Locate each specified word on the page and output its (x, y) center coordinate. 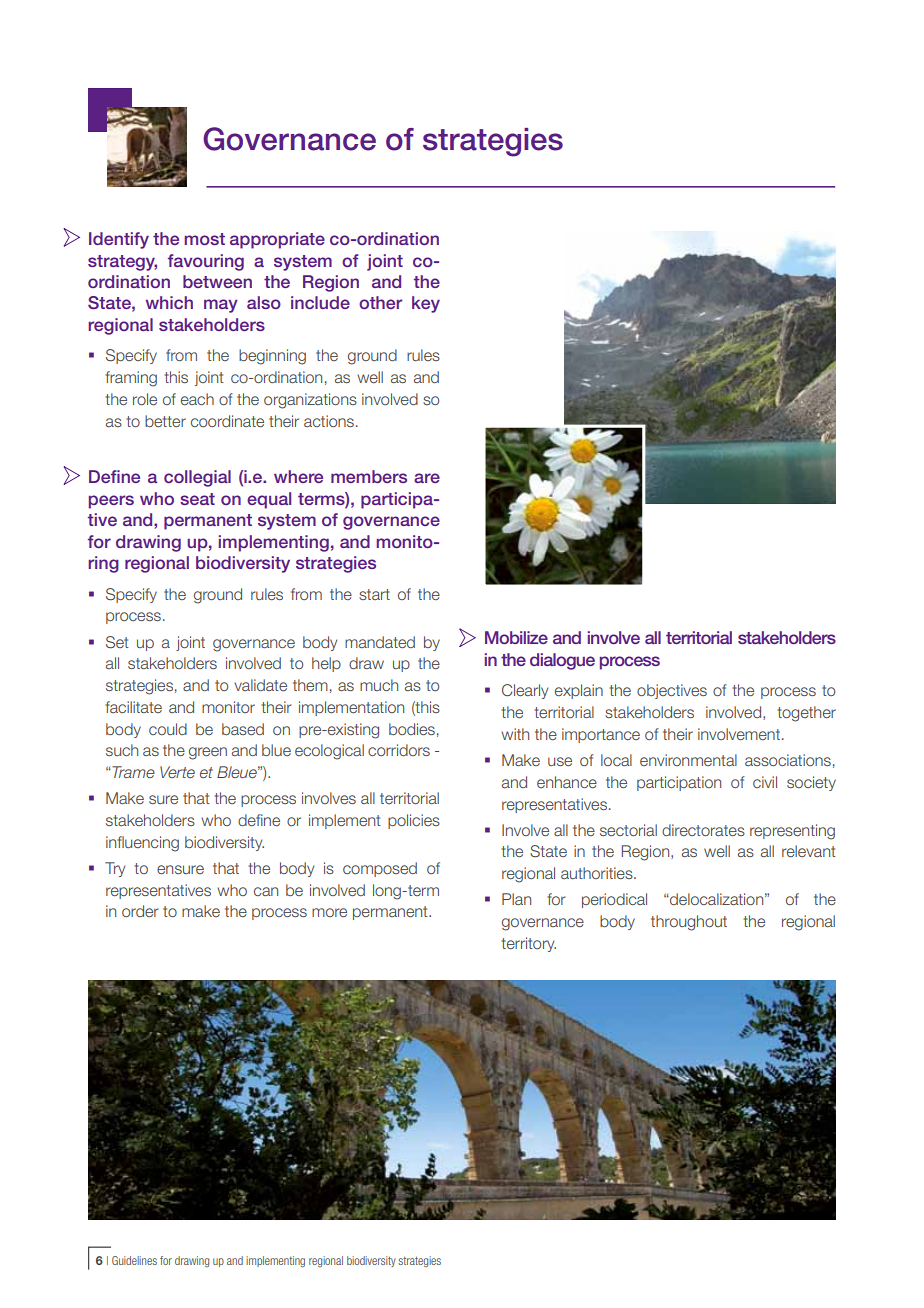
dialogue (562, 661)
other (380, 302)
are (427, 478)
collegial (197, 478)
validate (260, 685)
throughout (689, 923)
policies (414, 821)
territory (528, 944)
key (426, 304)
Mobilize (516, 637)
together (806, 714)
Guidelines (134, 1260)
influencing (142, 844)
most (204, 239)
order (140, 911)
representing (792, 832)
